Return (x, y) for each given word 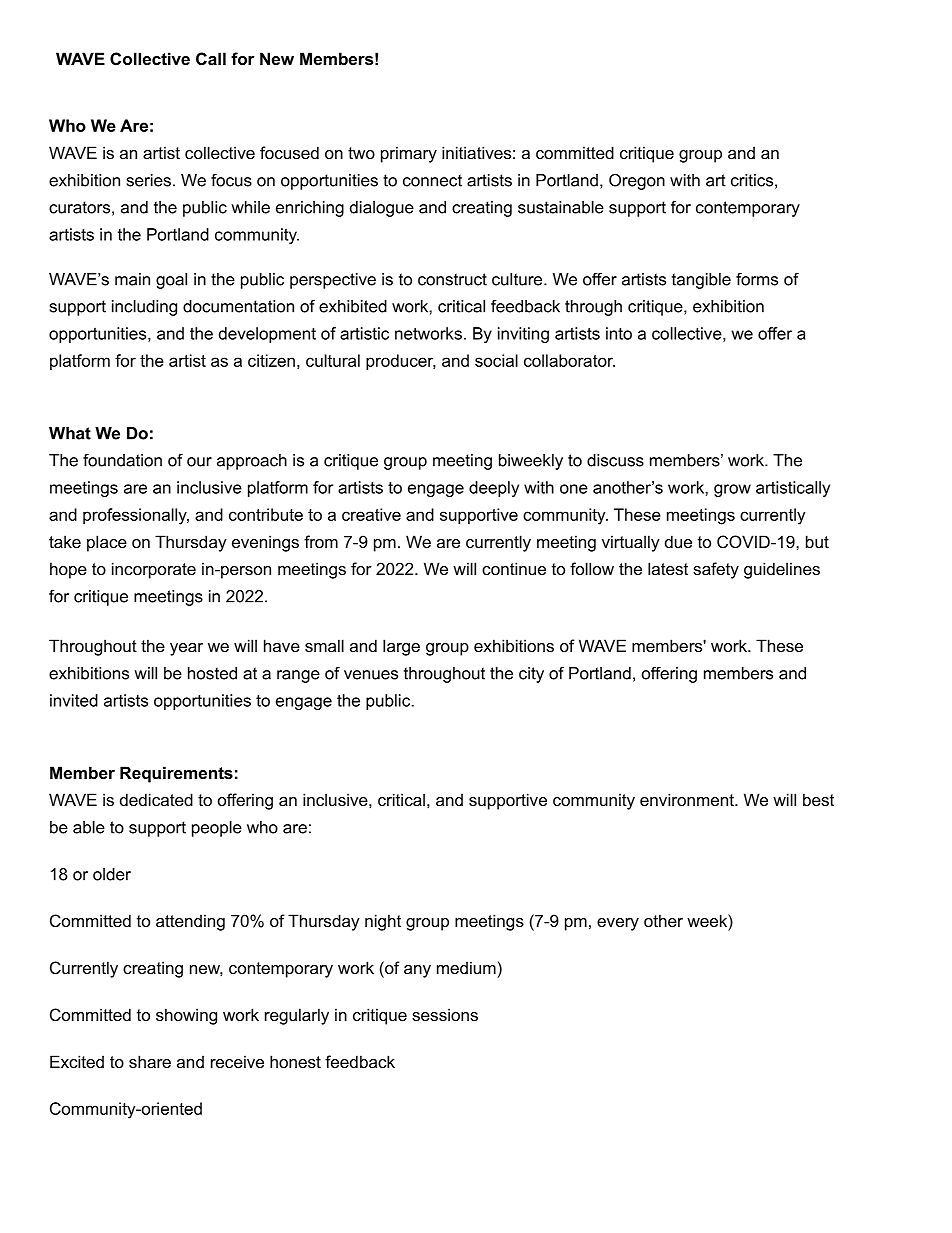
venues (371, 675)
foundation (122, 460)
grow (732, 490)
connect (432, 180)
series (149, 180)
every (618, 924)
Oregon (637, 182)
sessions (445, 1014)
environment (688, 799)
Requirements (176, 774)
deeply (494, 489)
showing (186, 1016)
